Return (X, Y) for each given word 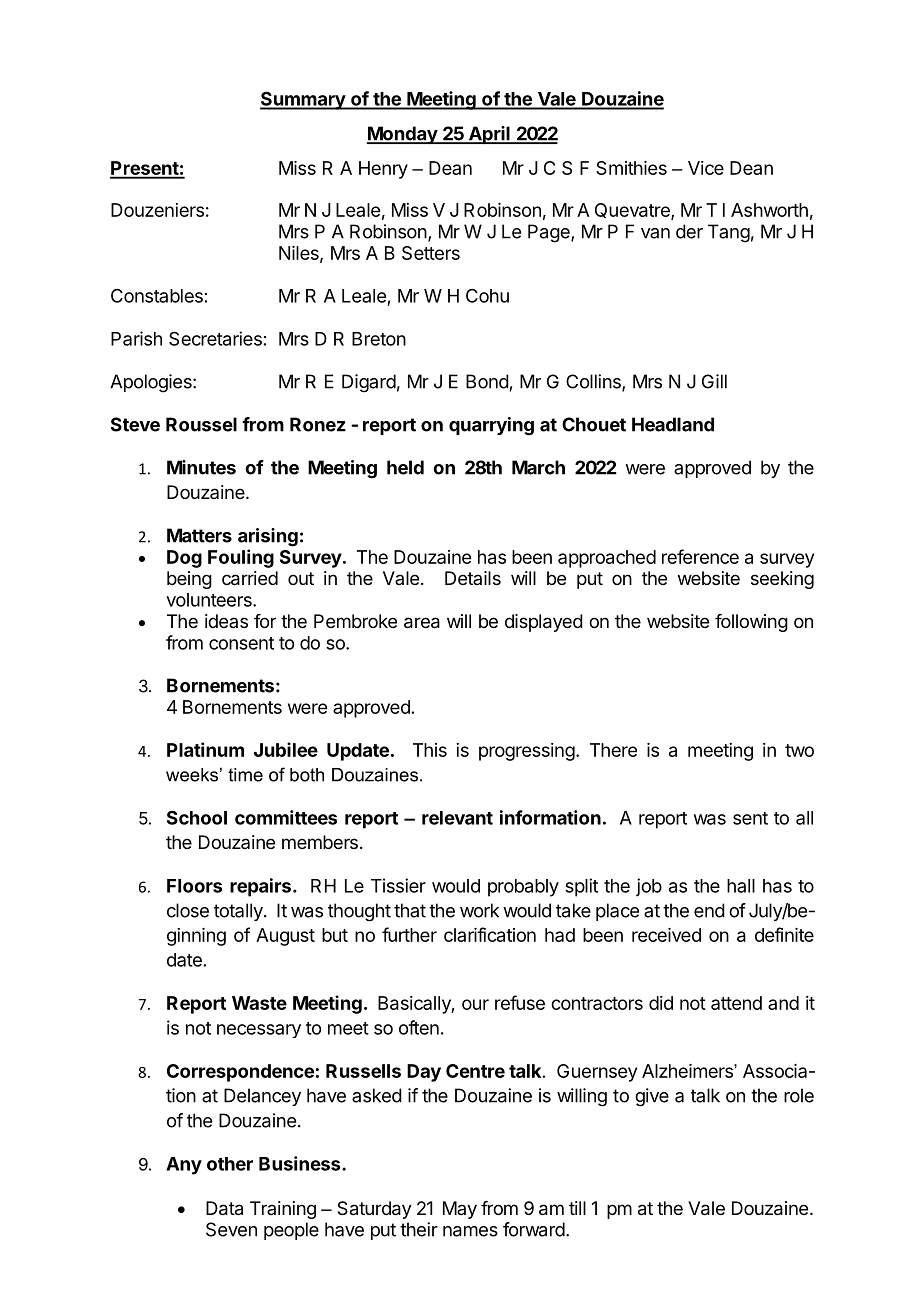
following (751, 623)
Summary (303, 100)
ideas (226, 621)
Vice (706, 168)
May (460, 1210)
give (652, 1097)
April (489, 135)
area (422, 623)
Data (224, 1208)
